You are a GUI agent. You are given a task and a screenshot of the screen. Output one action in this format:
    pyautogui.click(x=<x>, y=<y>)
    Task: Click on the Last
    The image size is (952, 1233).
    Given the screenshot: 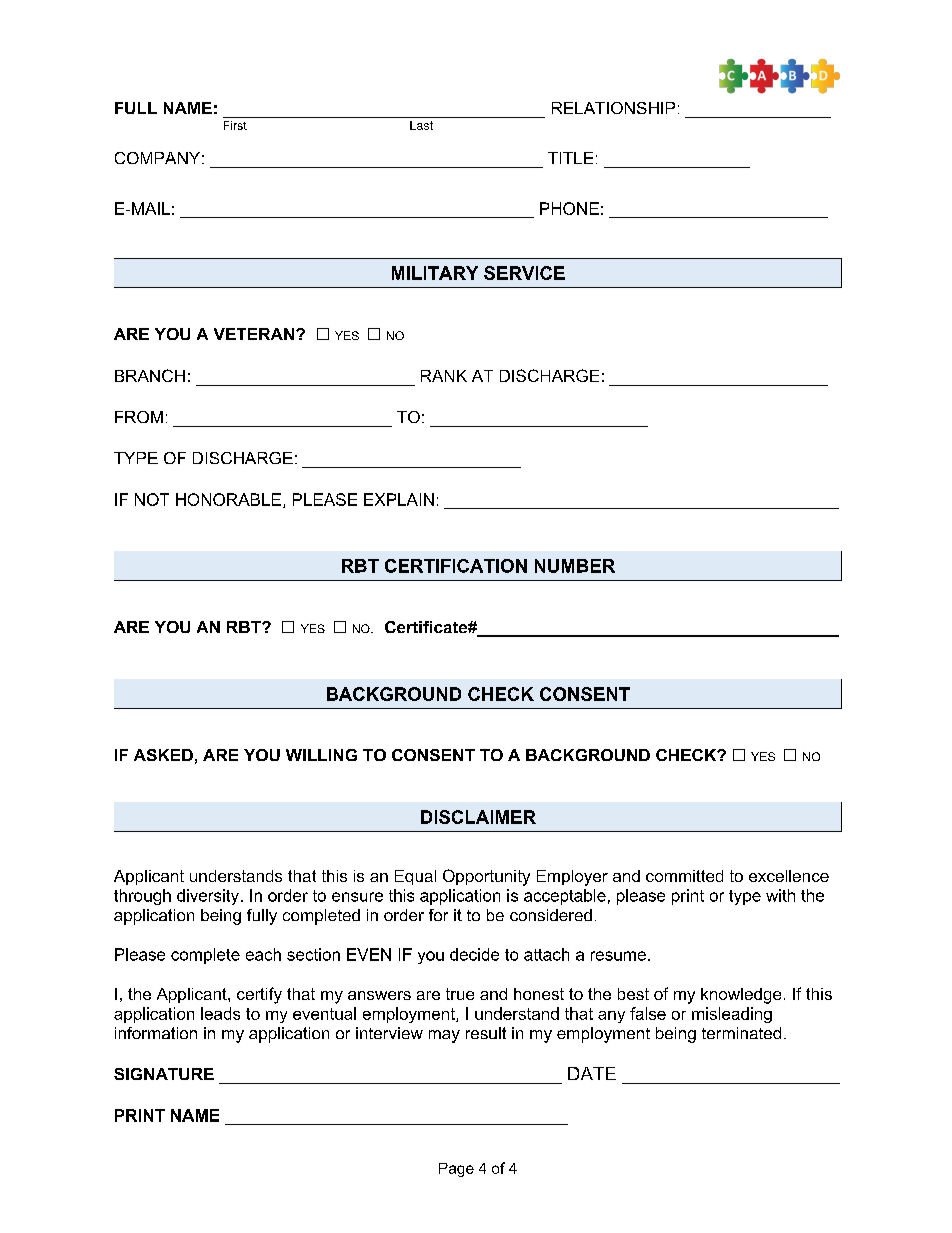 What is the action you would take?
    pyautogui.click(x=421, y=125)
